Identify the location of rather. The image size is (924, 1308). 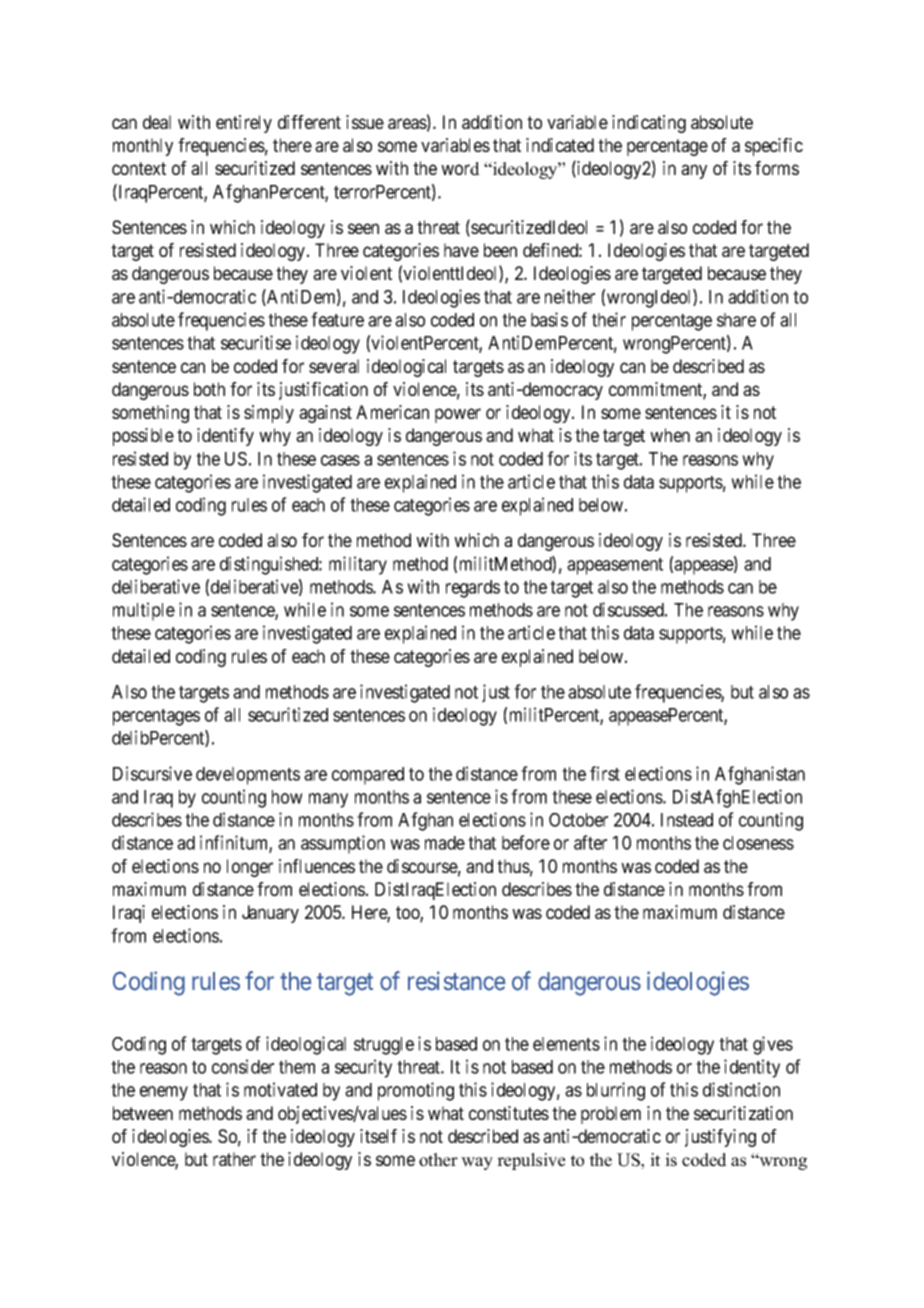
(234, 1159).
